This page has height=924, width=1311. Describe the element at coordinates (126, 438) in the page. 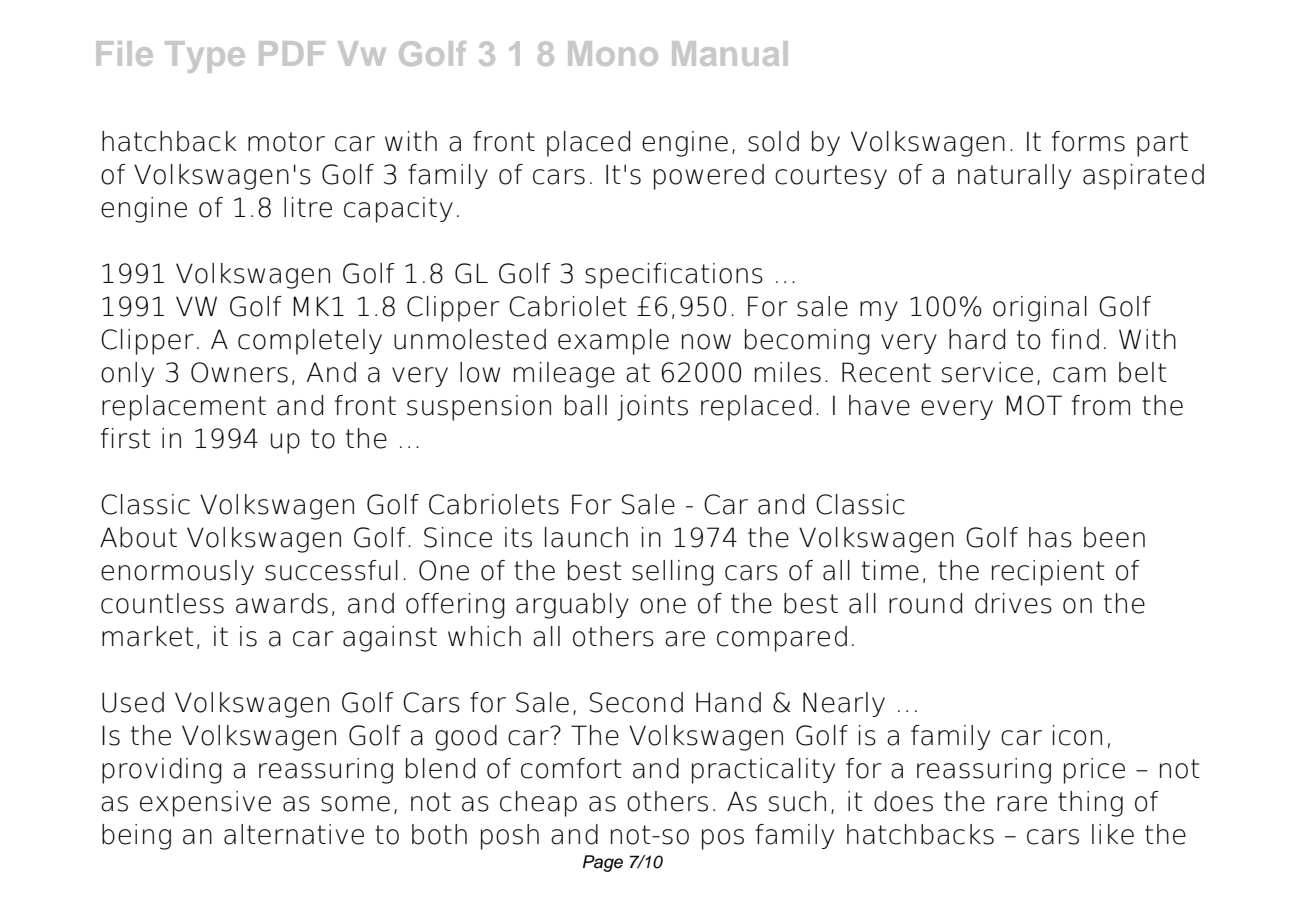

I see `first` at that location.
